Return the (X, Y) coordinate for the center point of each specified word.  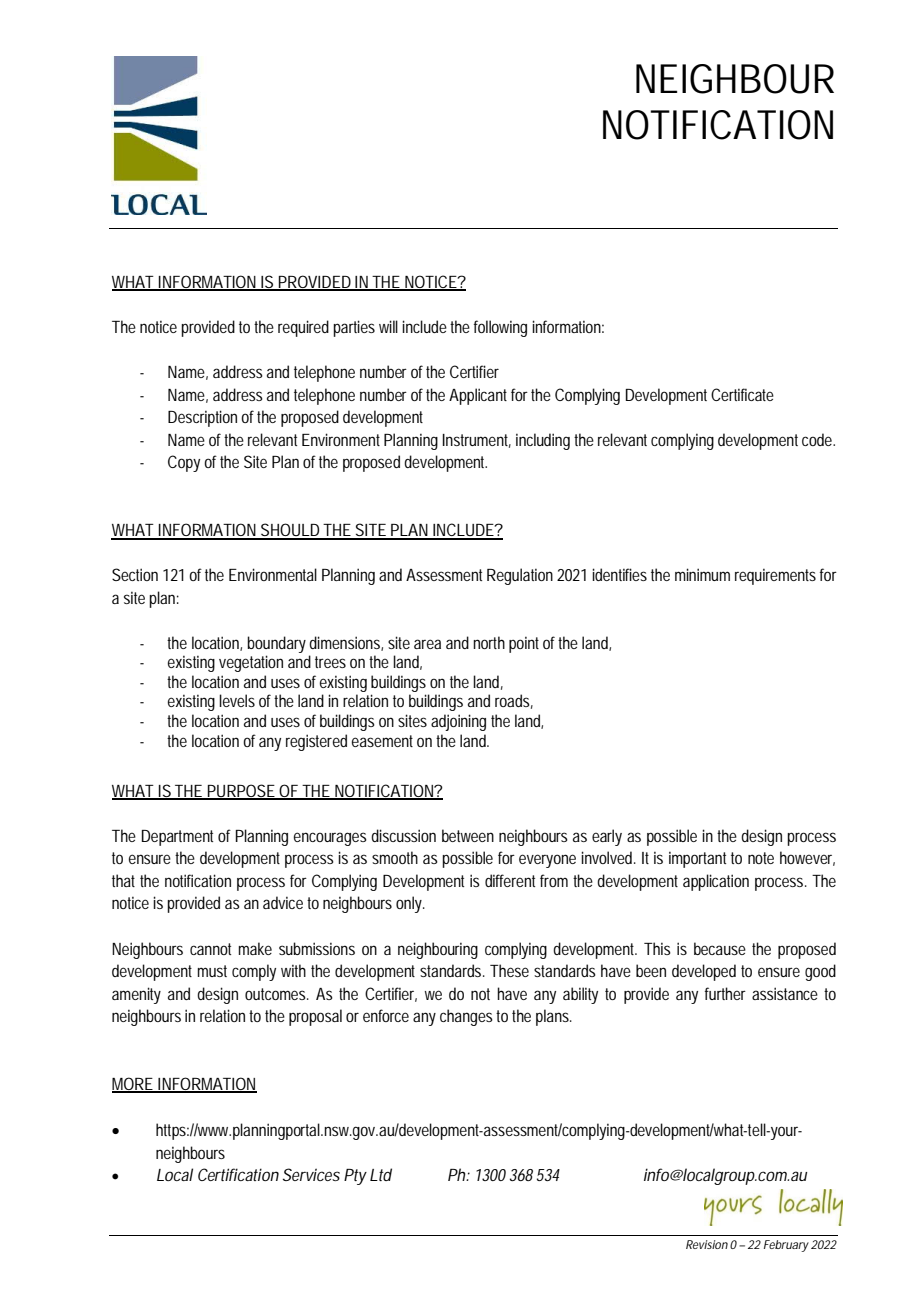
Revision (707, 1244)
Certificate (742, 394)
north (489, 642)
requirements (775, 576)
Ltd (381, 1174)
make (255, 948)
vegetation (251, 663)
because (720, 948)
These (509, 970)
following (500, 328)
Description (205, 418)
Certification (238, 1174)
